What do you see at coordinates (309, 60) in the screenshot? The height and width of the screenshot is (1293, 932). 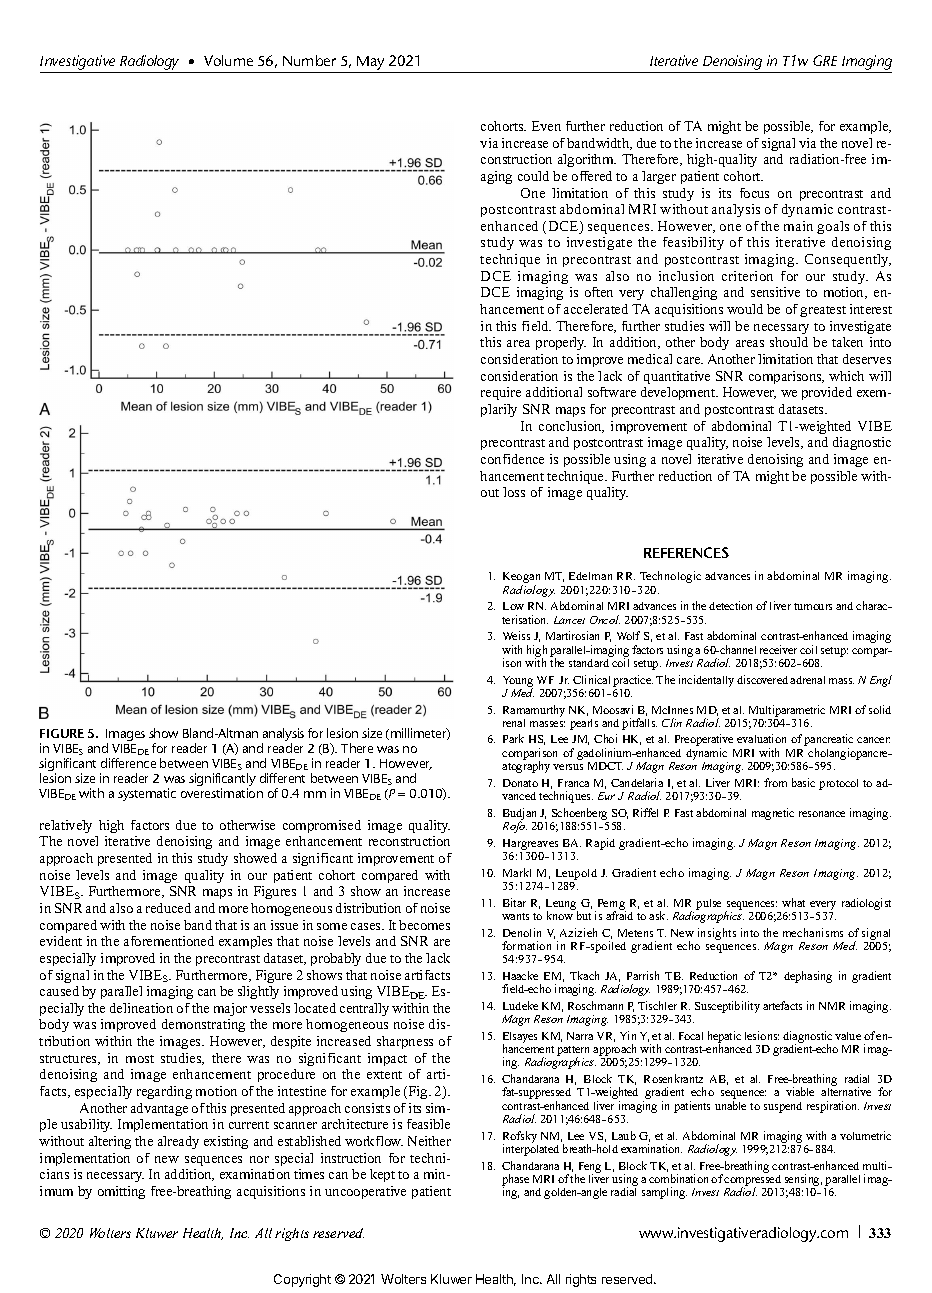 I see `Number` at bounding box center [309, 60].
